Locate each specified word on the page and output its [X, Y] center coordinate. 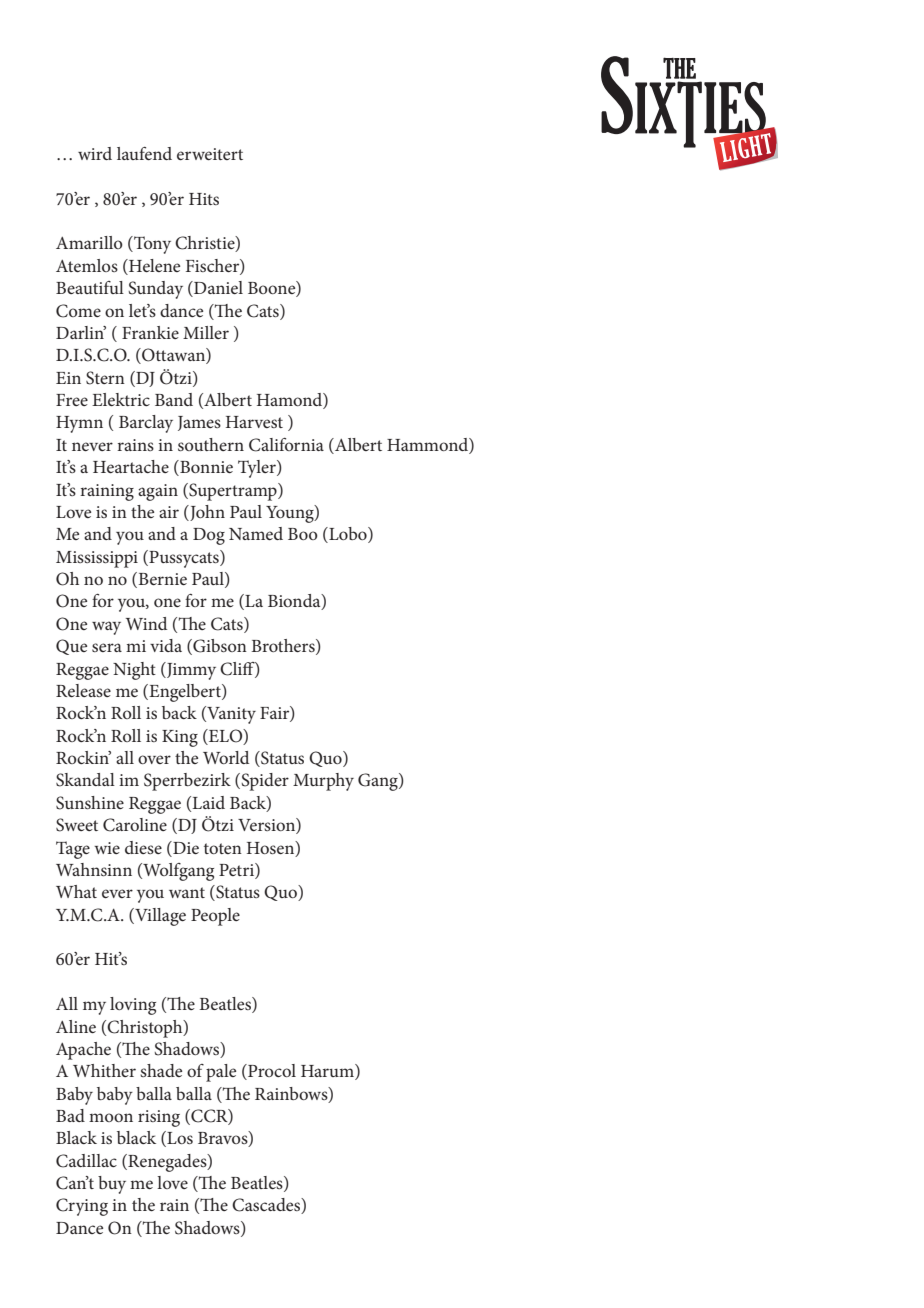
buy [112, 1185]
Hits [204, 199]
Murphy [323, 782]
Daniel [217, 289]
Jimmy [190, 671]
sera [107, 647]
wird [95, 153]
